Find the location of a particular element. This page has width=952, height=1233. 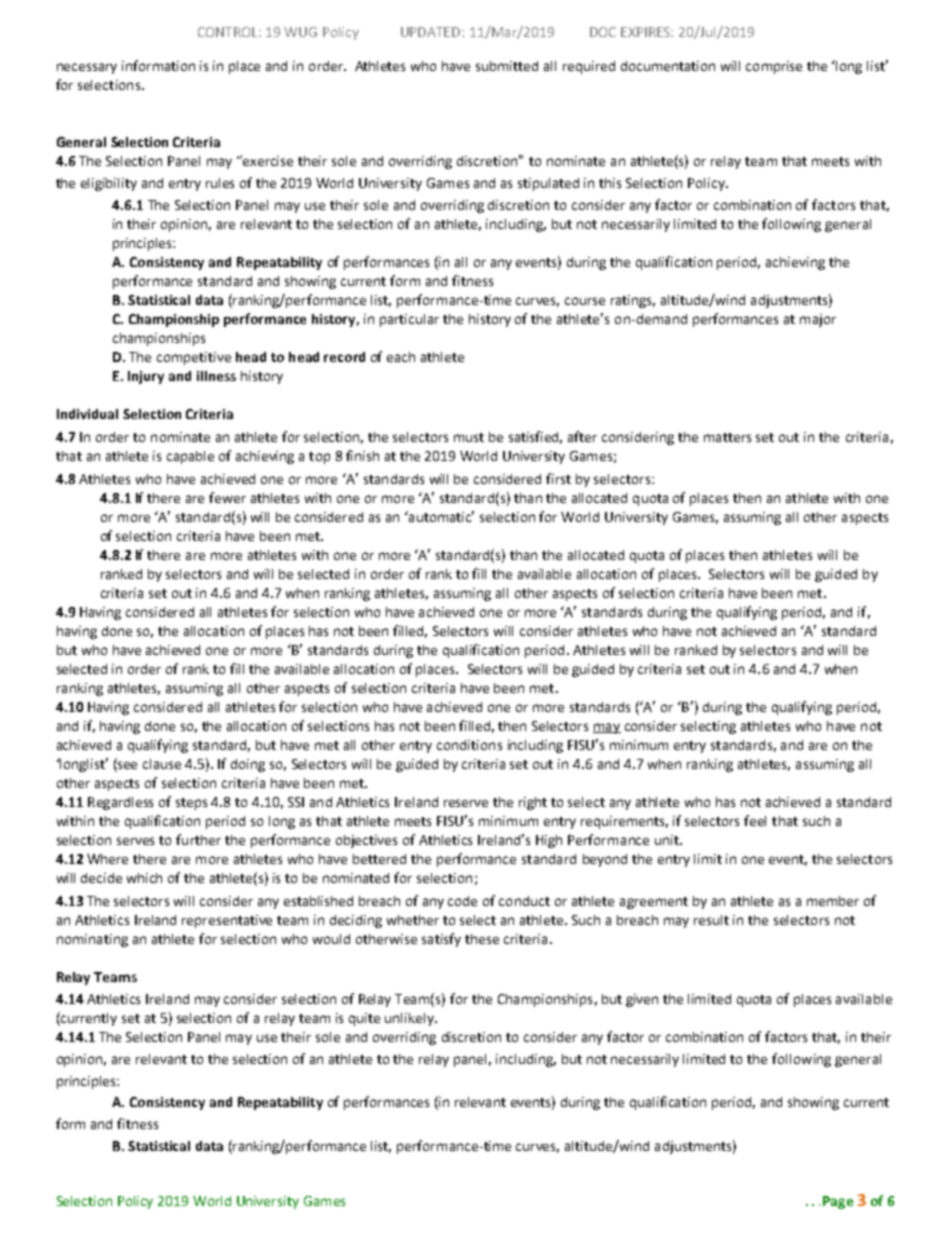

given is located at coordinates (642, 1000).
